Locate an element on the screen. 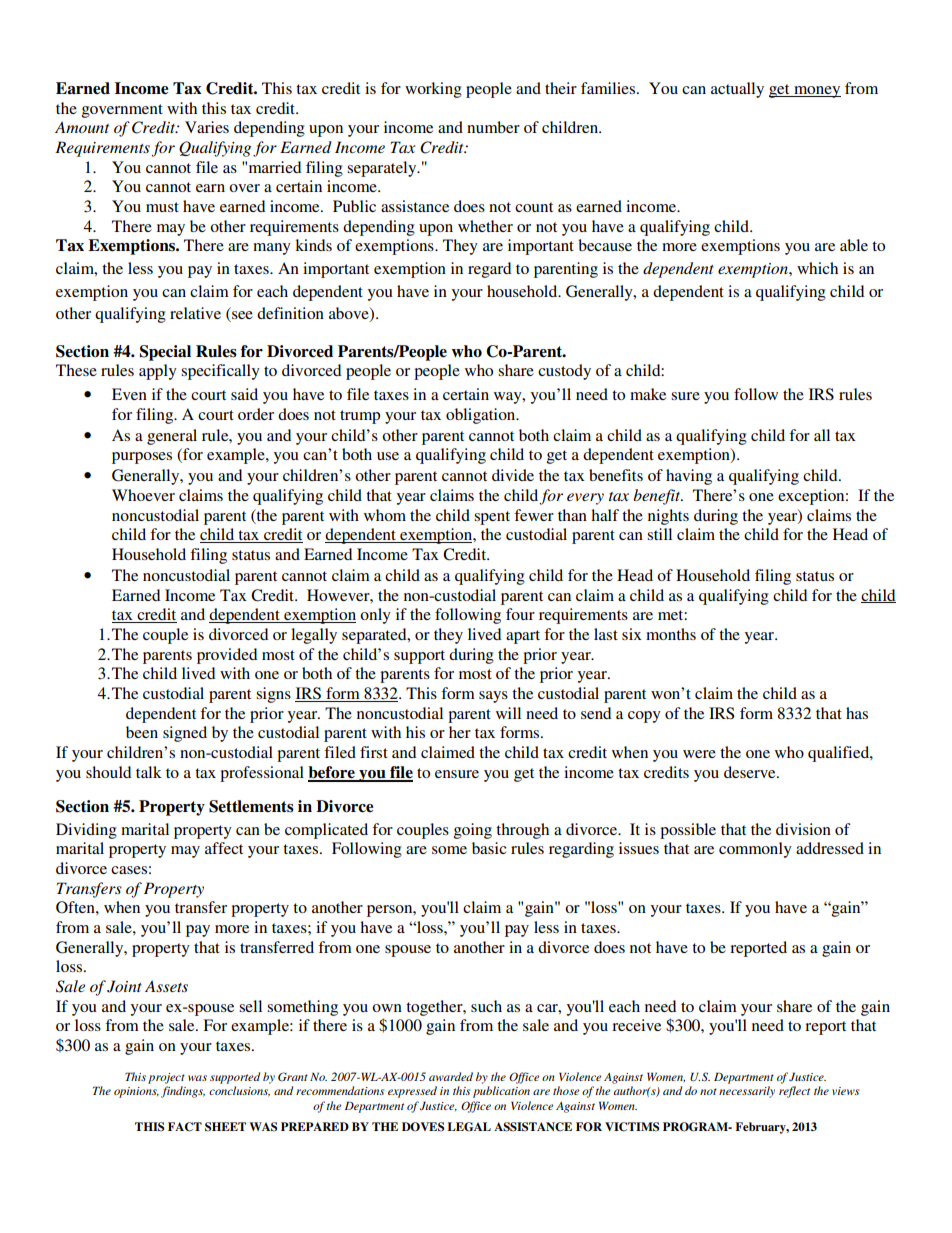  Varies is located at coordinates (207, 127).
